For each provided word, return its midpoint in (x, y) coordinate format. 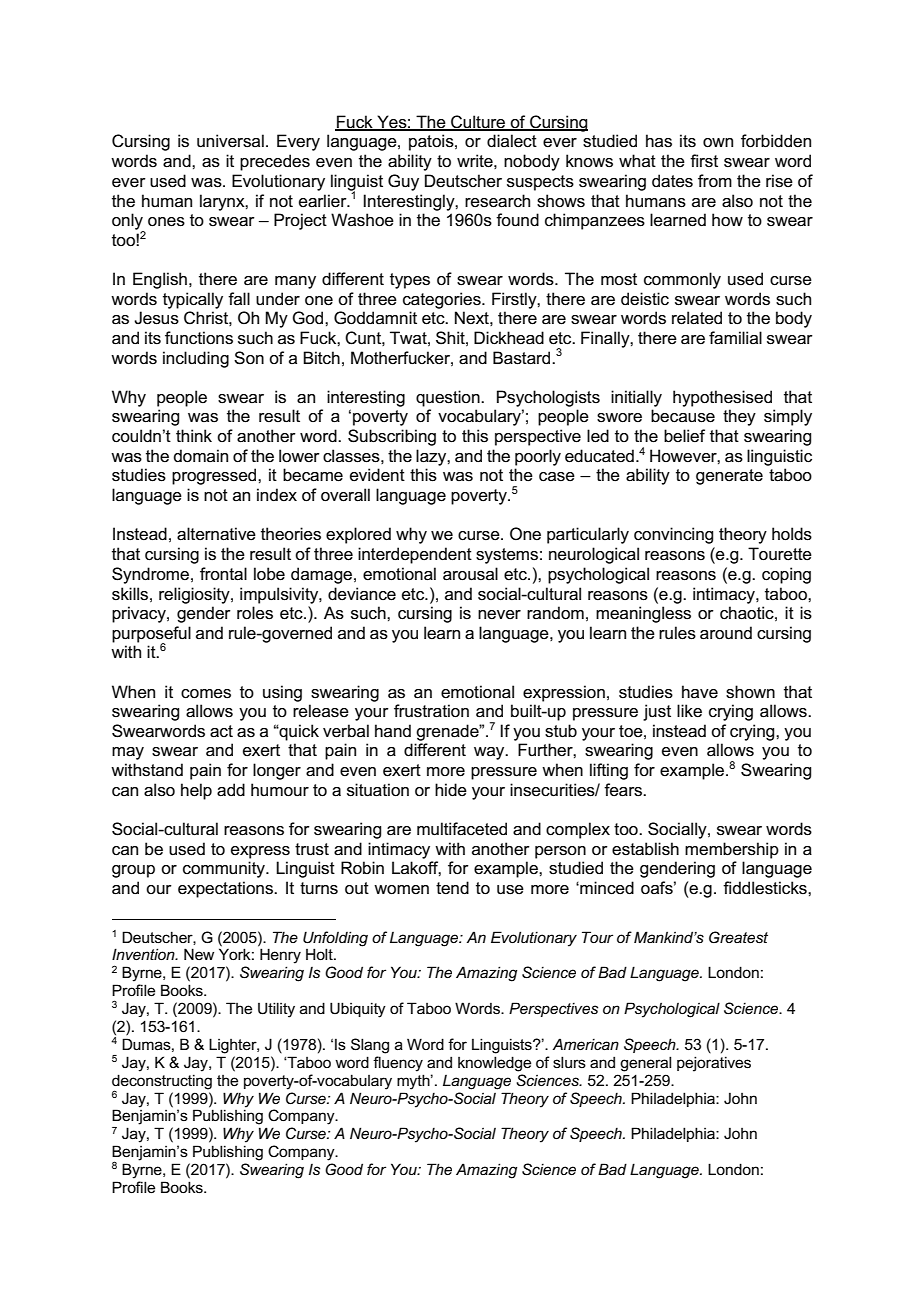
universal (230, 141)
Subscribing (392, 437)
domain (201, 455)
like (689, 710)
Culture (478, 123)
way (490, 753)
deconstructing (162, 1082)
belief (684, 435)
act (221, 731)
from (715, 180)
